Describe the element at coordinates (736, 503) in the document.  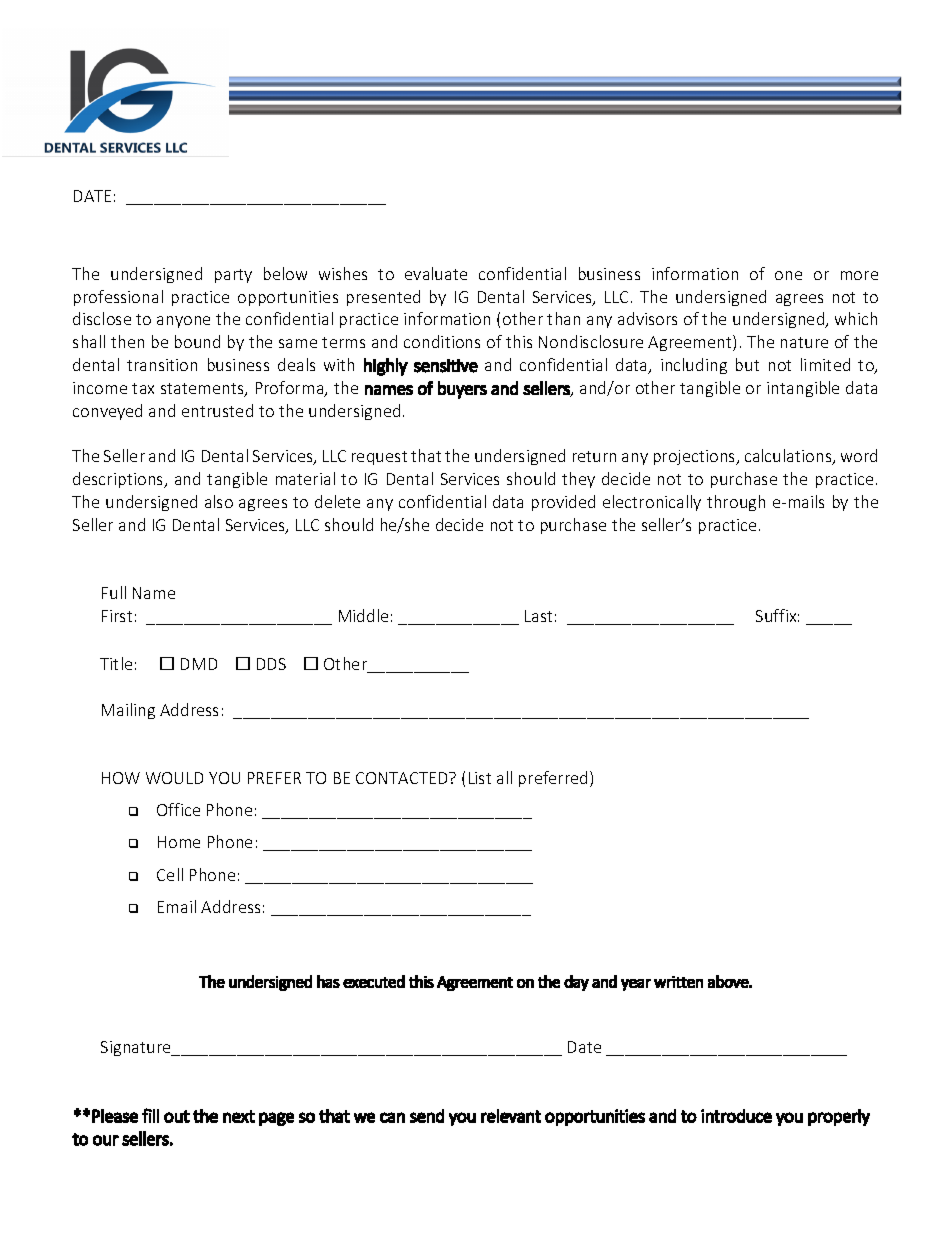
I see `through` at that location.
